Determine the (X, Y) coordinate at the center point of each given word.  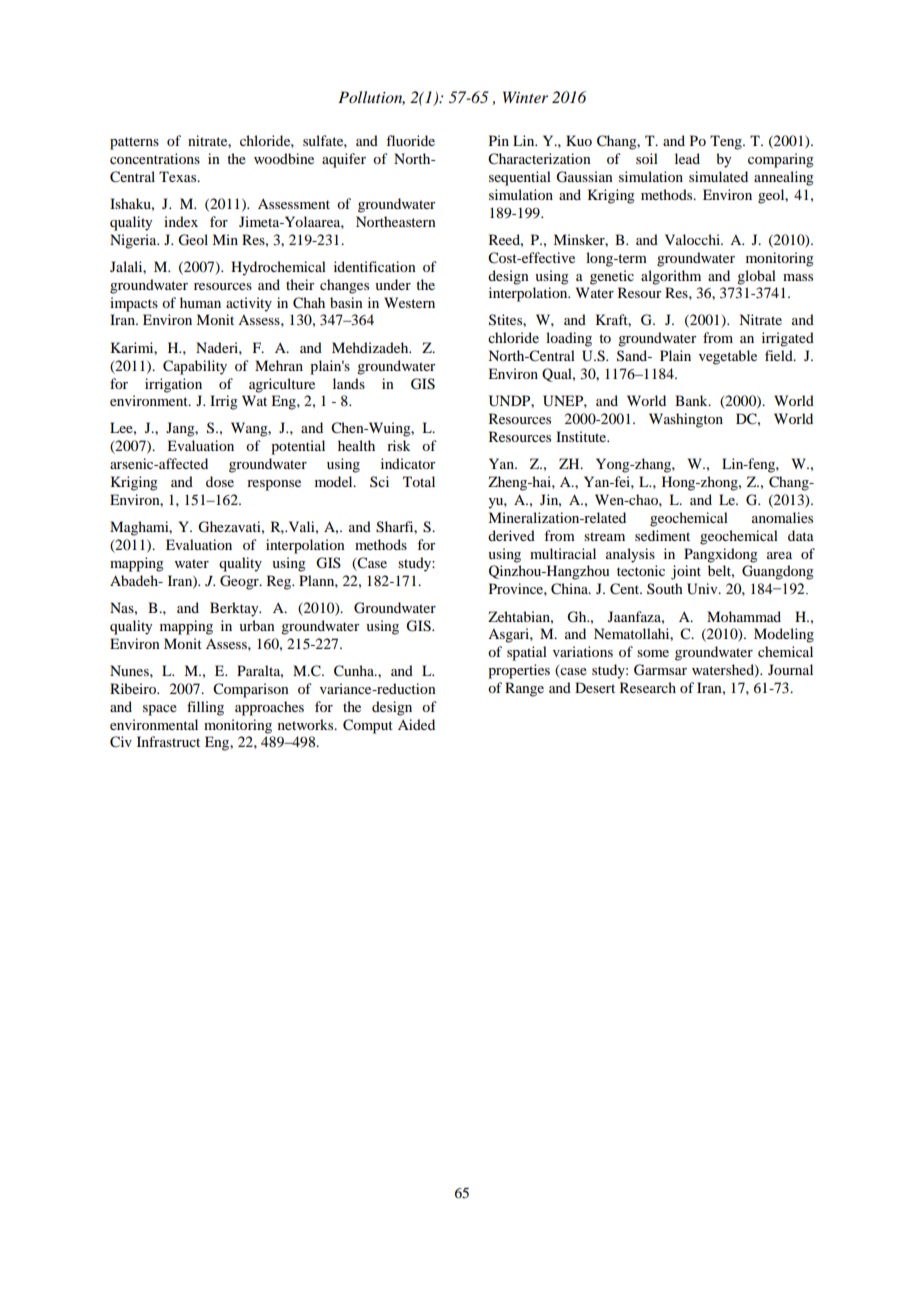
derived (511, 535)
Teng (727, 142)
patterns (134, 143)
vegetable (728, 357)
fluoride (410, 140)
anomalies (782, 517)
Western (409, 302)
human (200, 302)
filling (205, 708)
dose (220, 481)
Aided (416, 724)
